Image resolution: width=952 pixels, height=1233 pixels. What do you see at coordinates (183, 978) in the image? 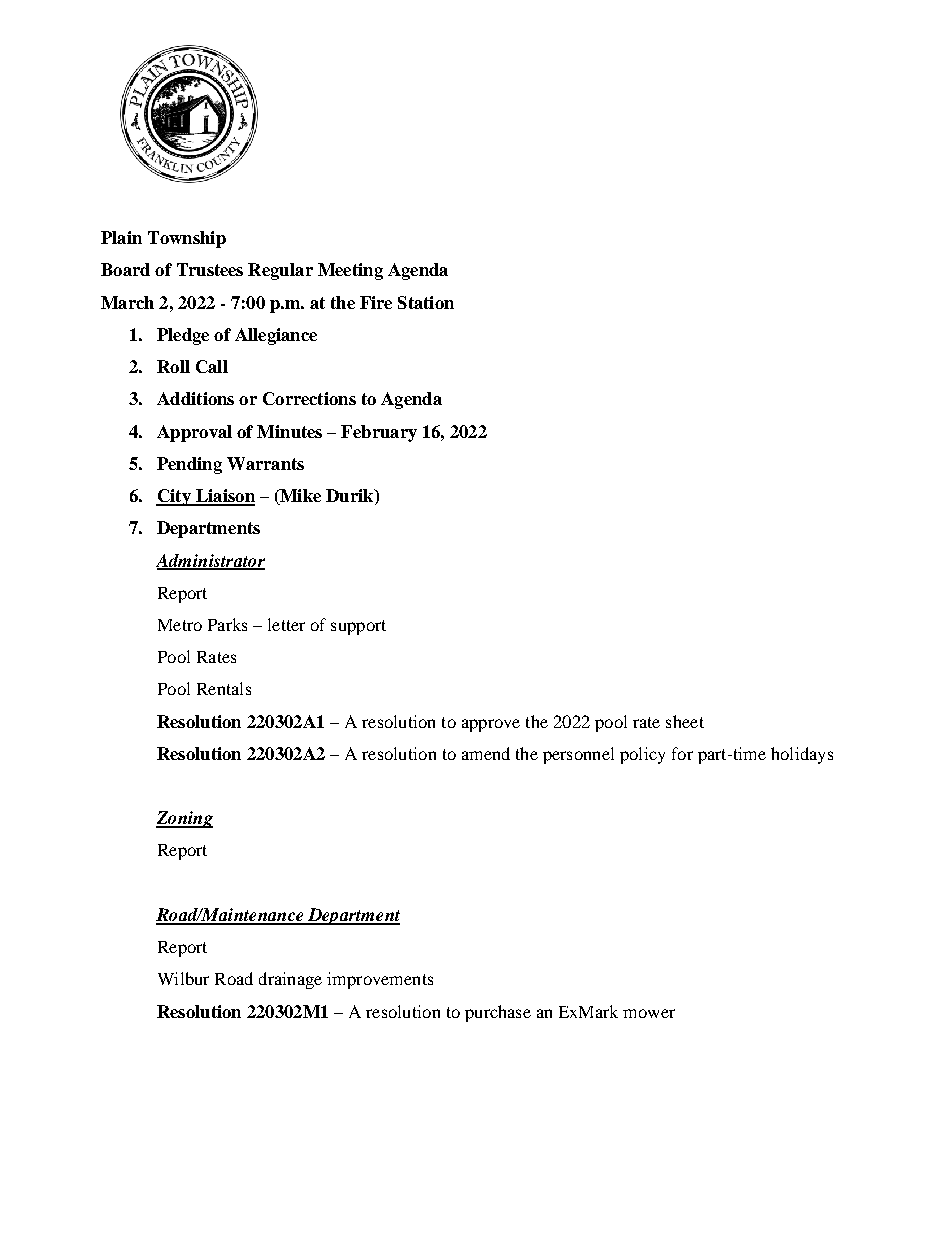
I see `Wilbur` at bounding box center [183, 978].
